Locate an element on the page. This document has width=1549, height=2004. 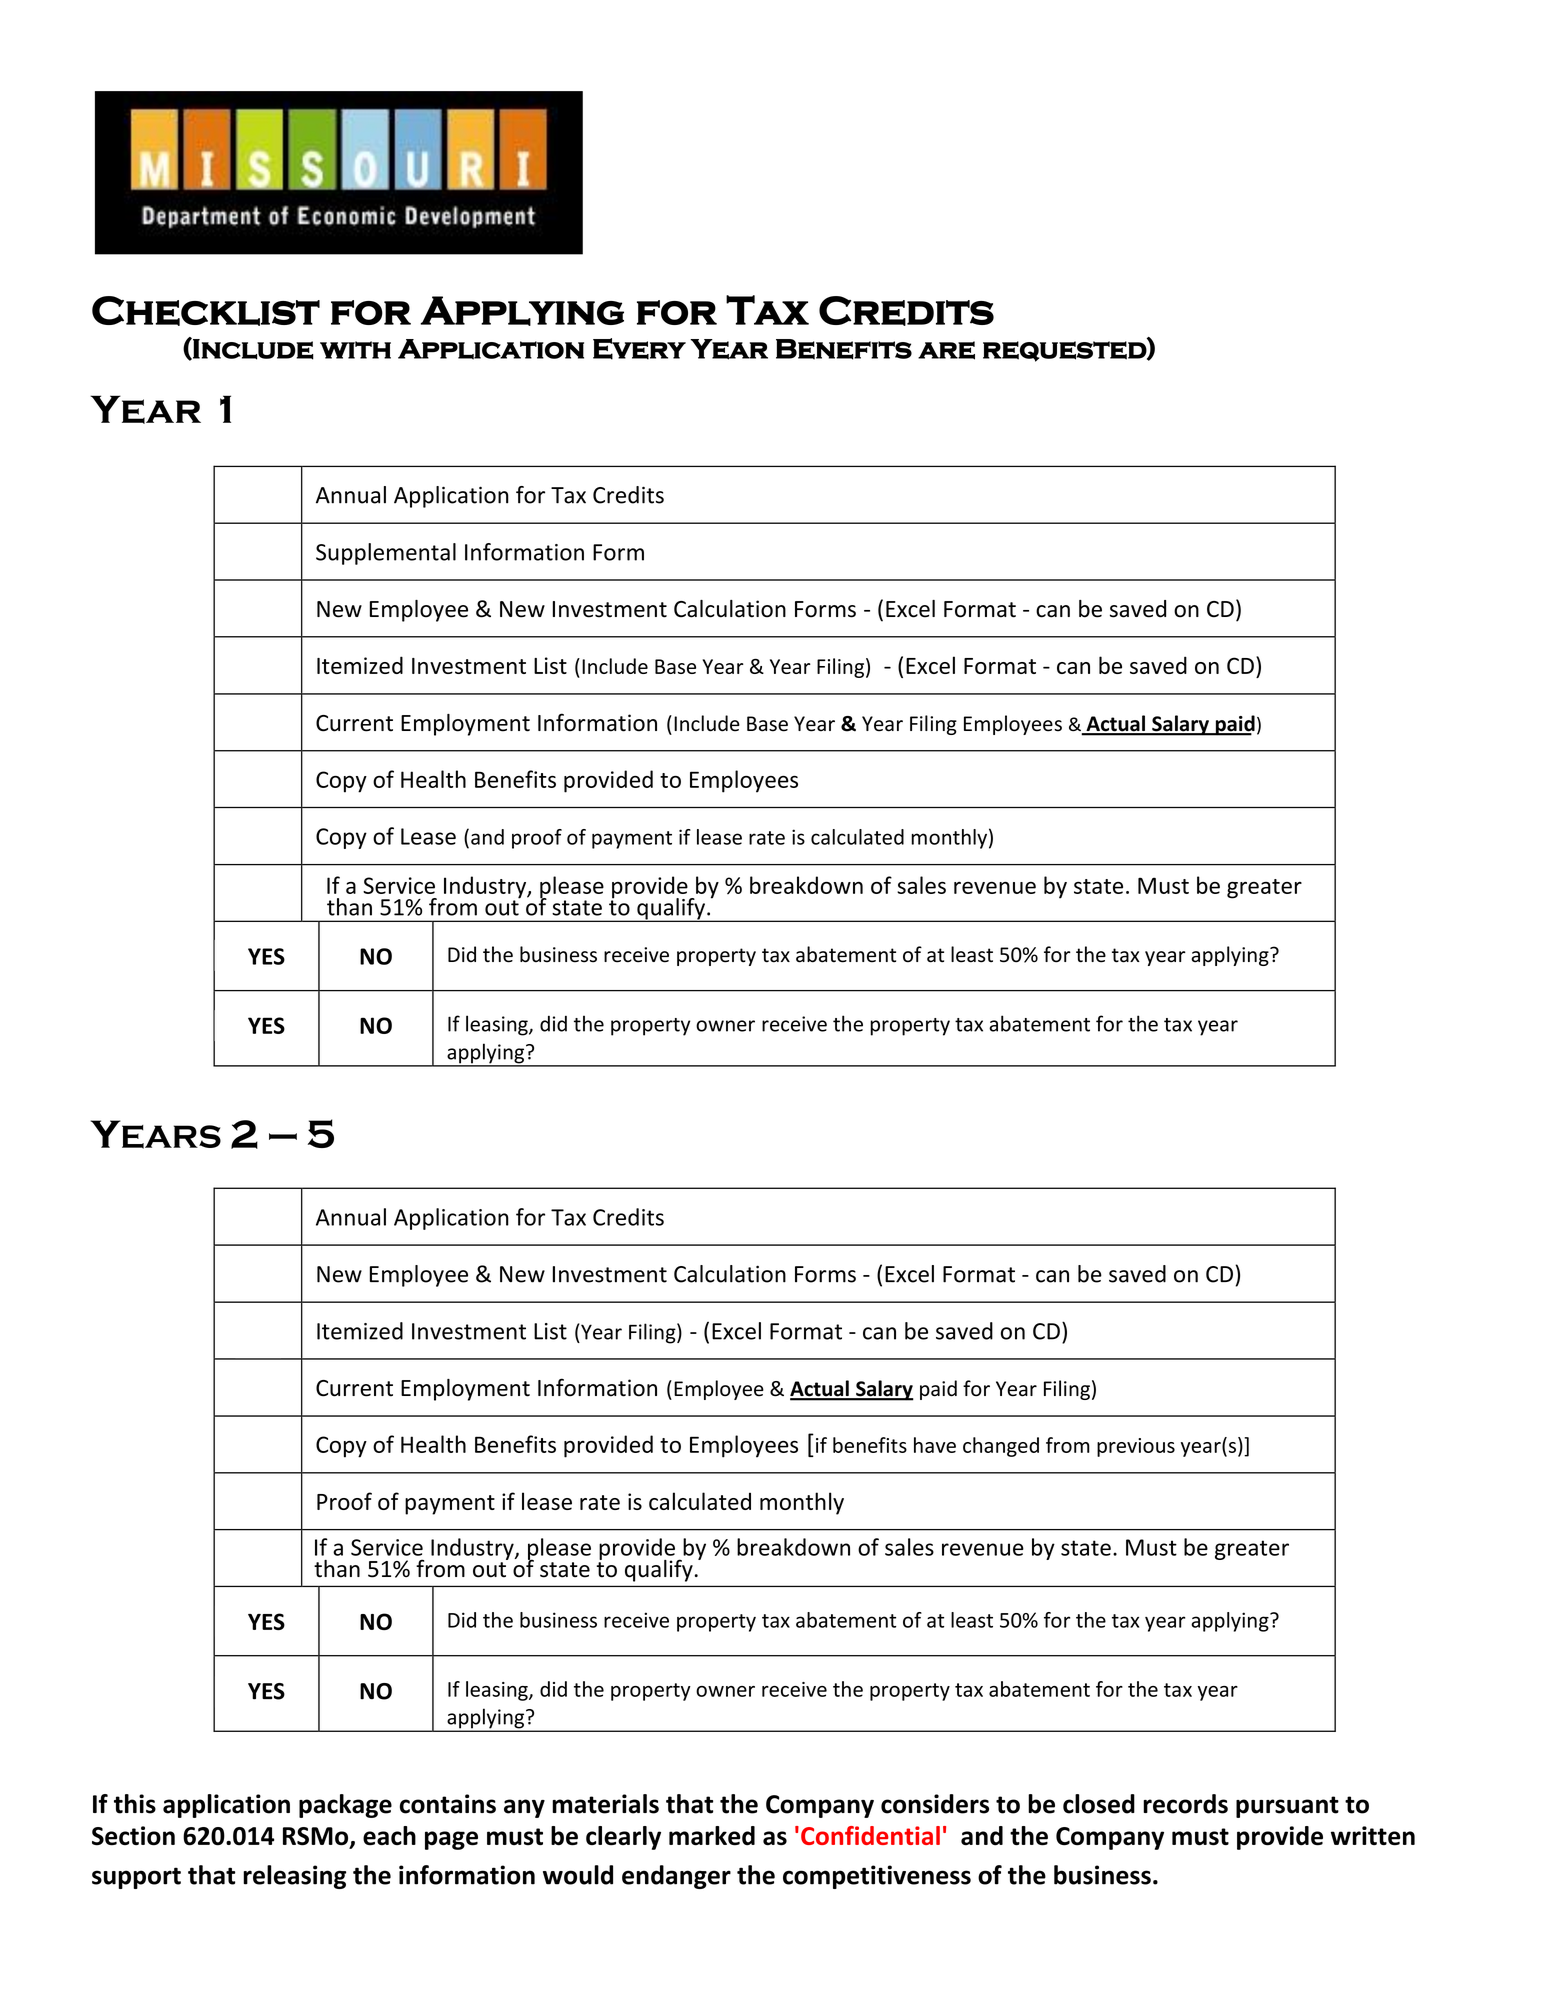
are is located at coordinates (946, 350).
